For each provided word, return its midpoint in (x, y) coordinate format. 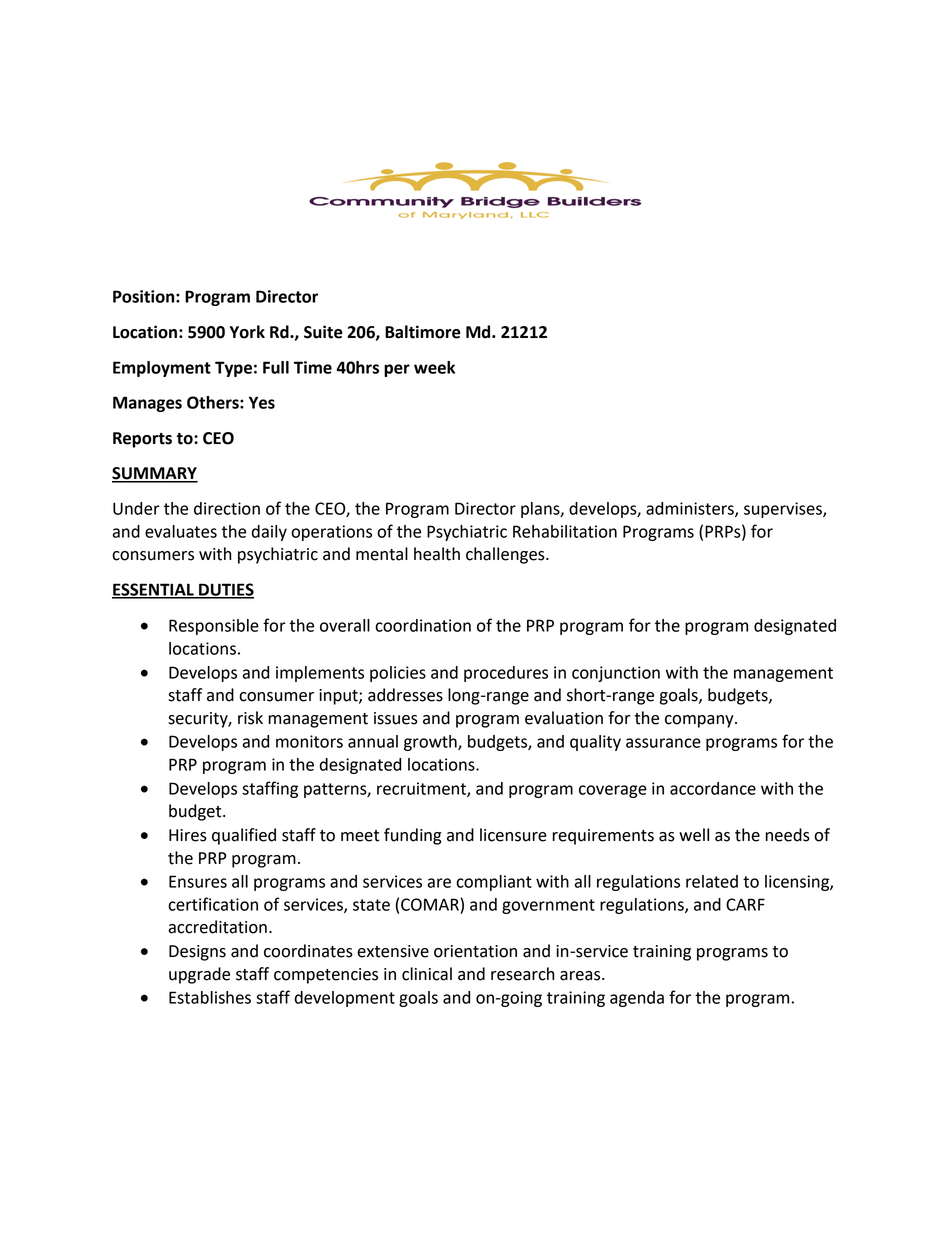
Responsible (214, 627)
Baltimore (423, 332)
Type (233, 369)
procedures (506, 674)
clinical (427, 974)
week (434, 367)
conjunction (616, 674)
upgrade (199, 975)
